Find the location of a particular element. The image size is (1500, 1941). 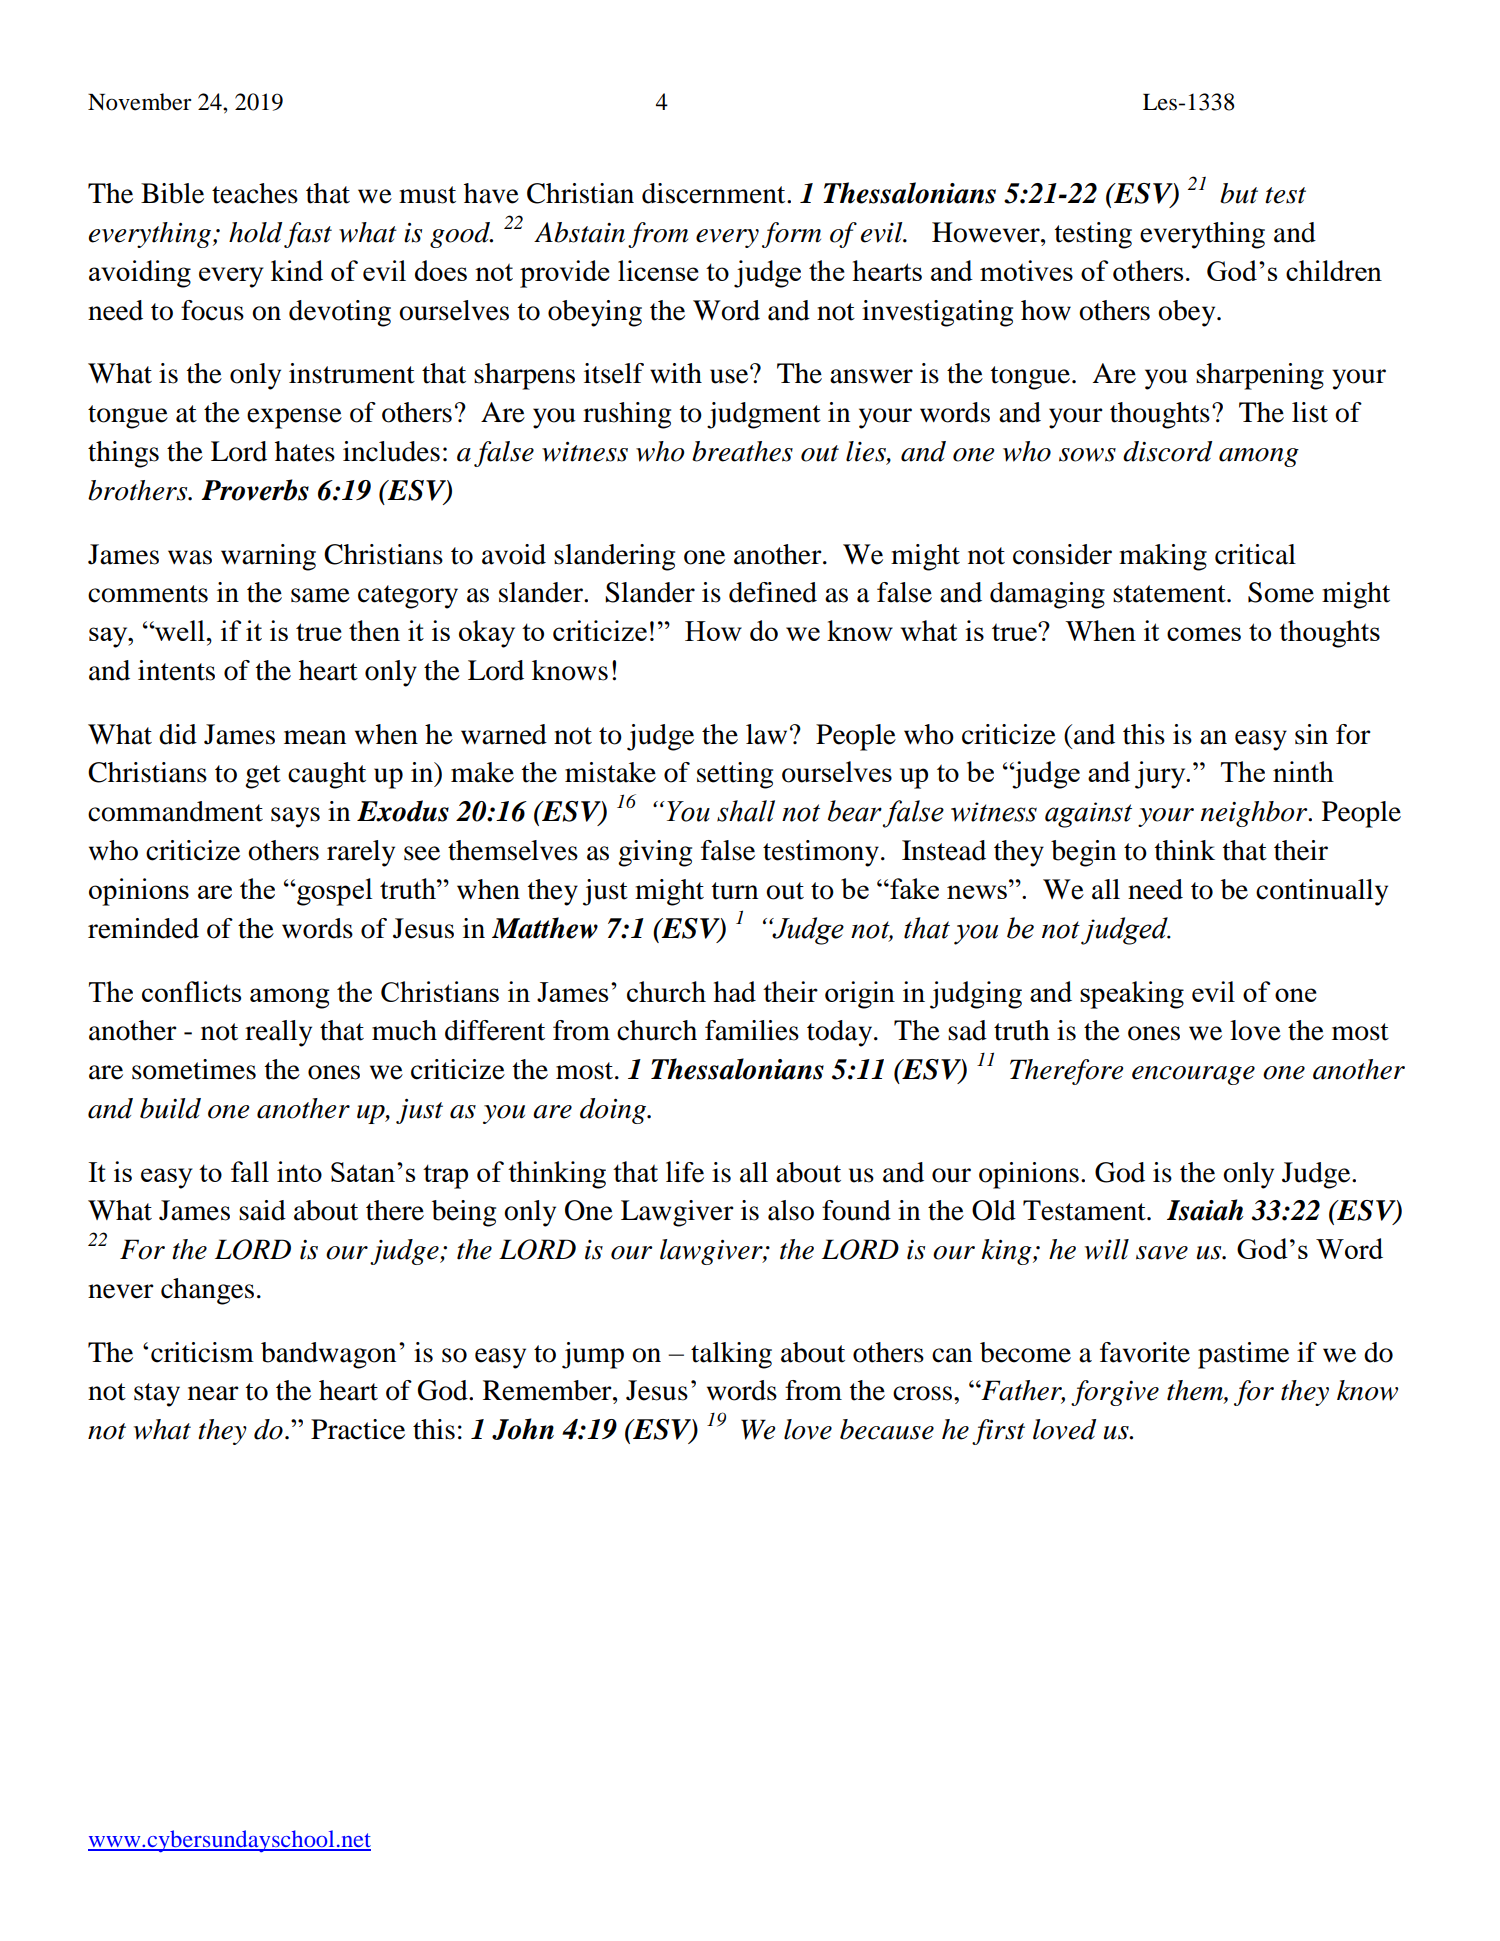

breathes is located at coordinates (742, 451).
